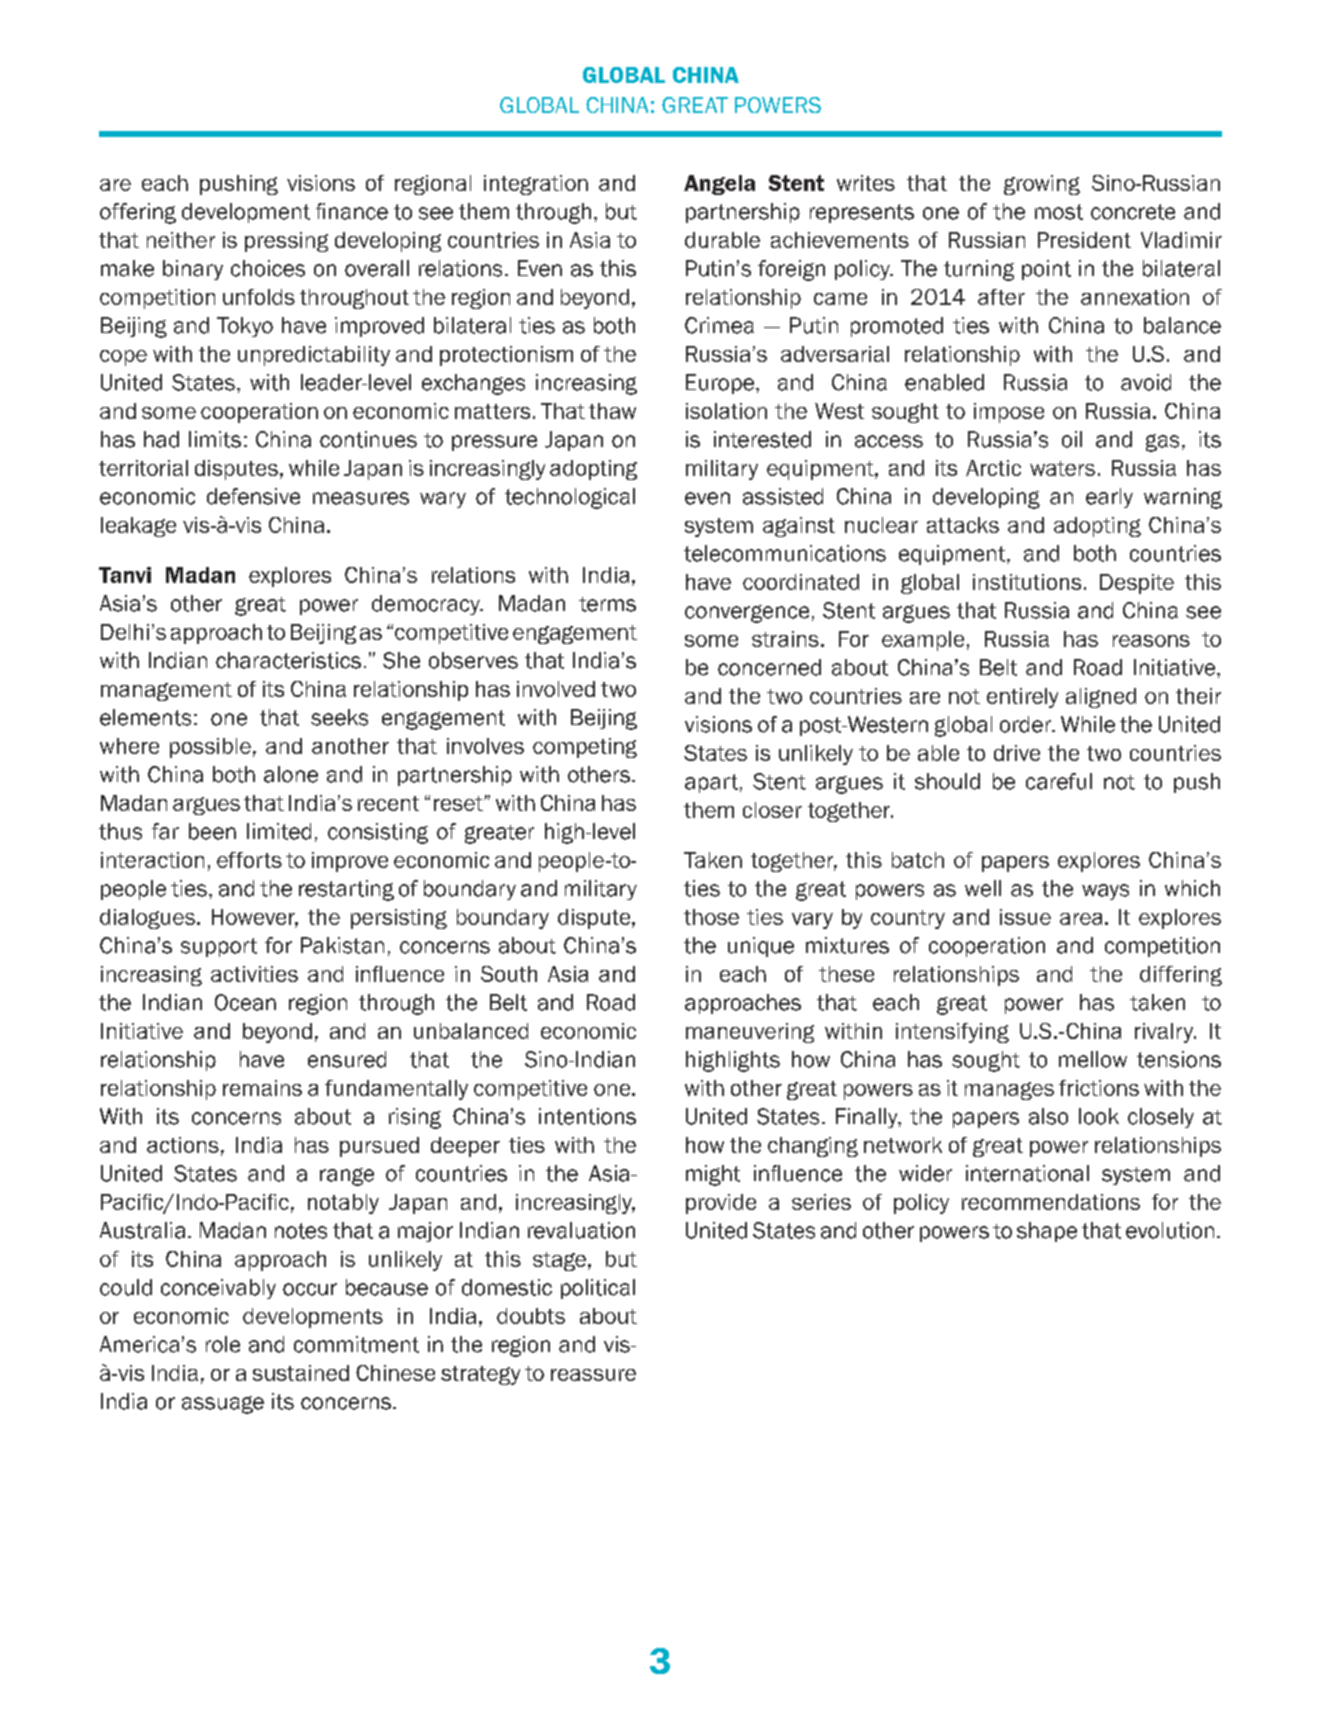 This screenshot has width=1321, height=1710. What do you see at coordinates (1047, 1232) in the screenshot?
I see `shape` at bounding box center [1047, 1232].
